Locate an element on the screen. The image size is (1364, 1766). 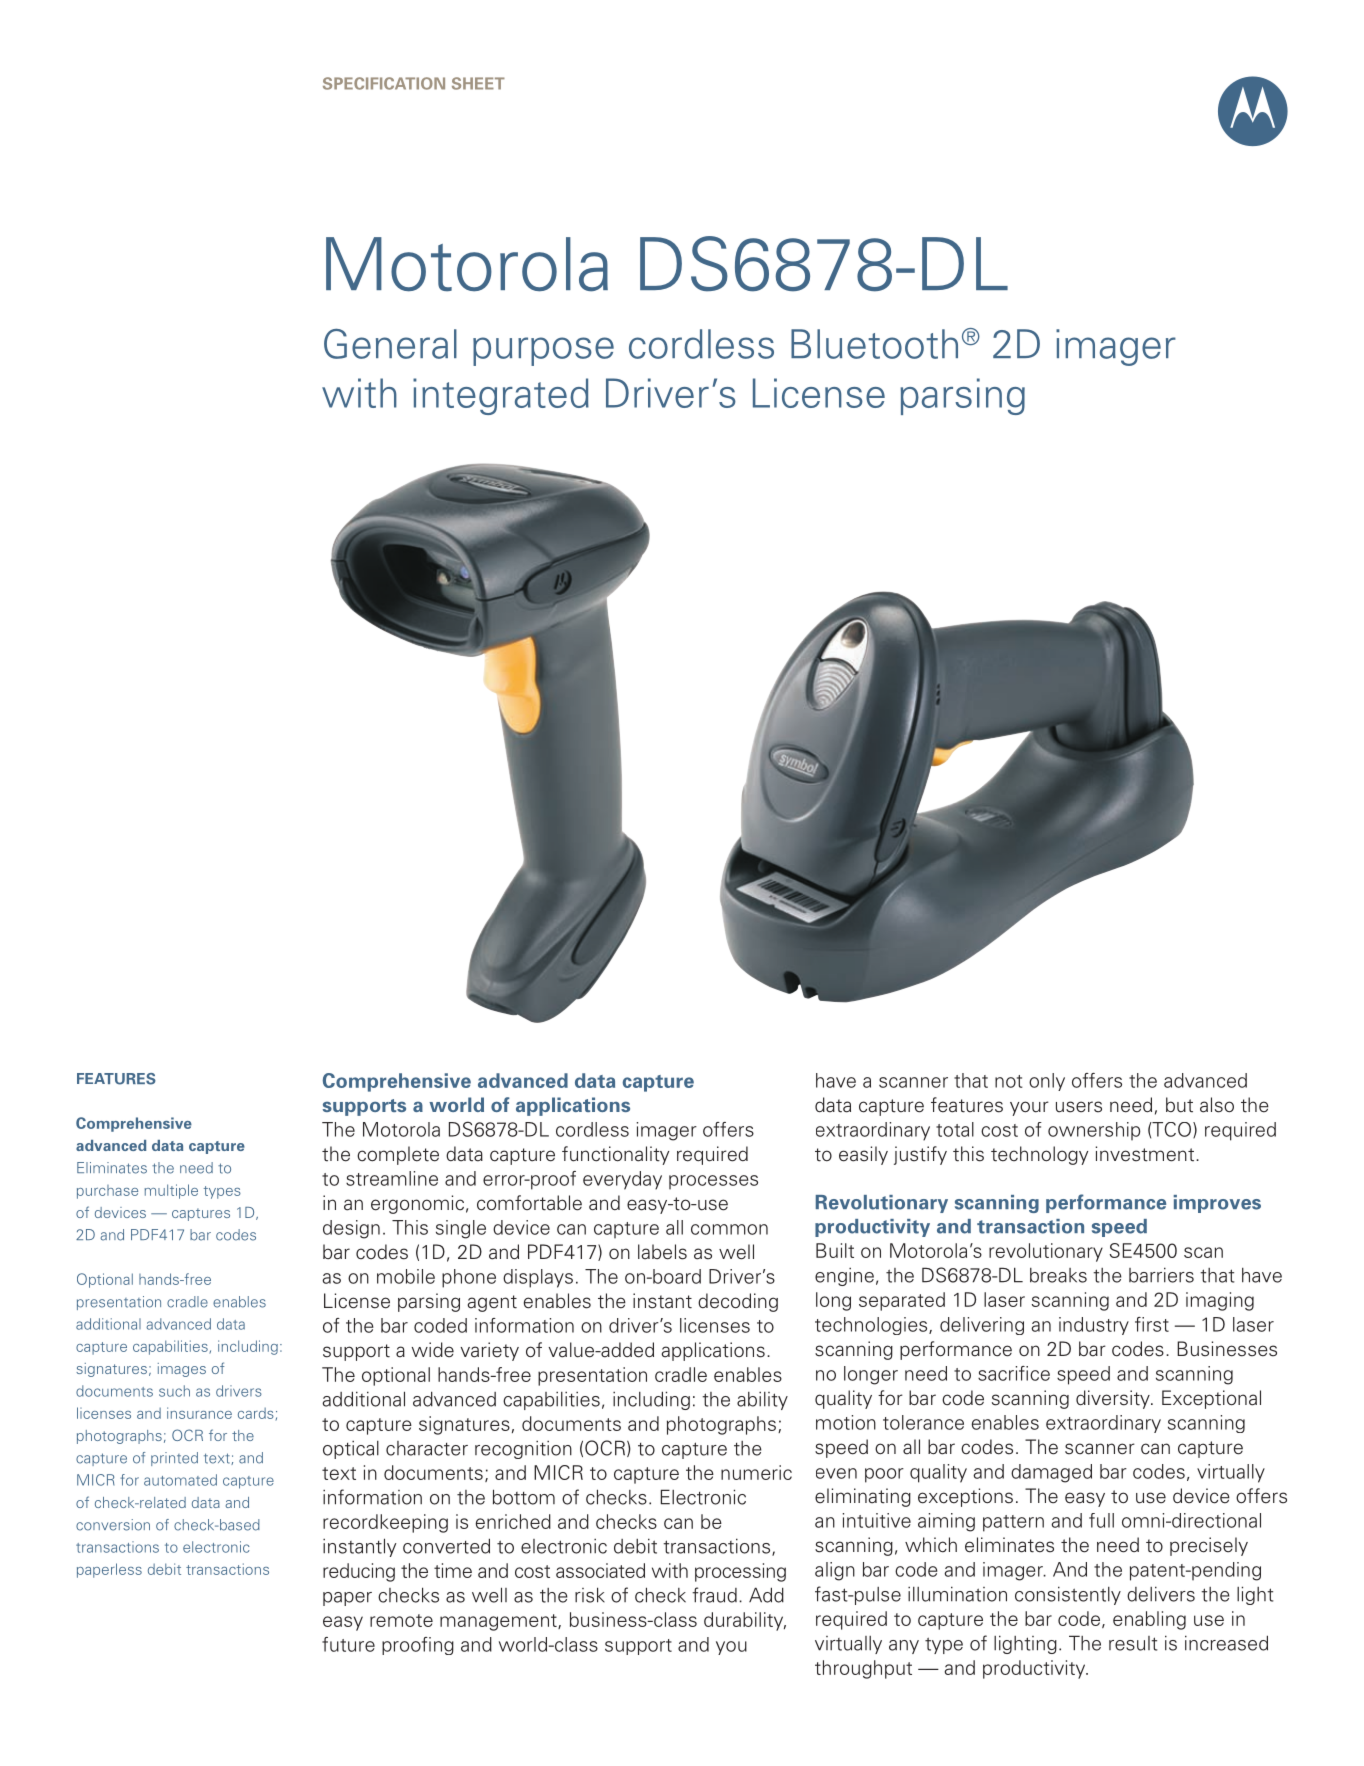
Sheet is located at coordinates (478, 83).
